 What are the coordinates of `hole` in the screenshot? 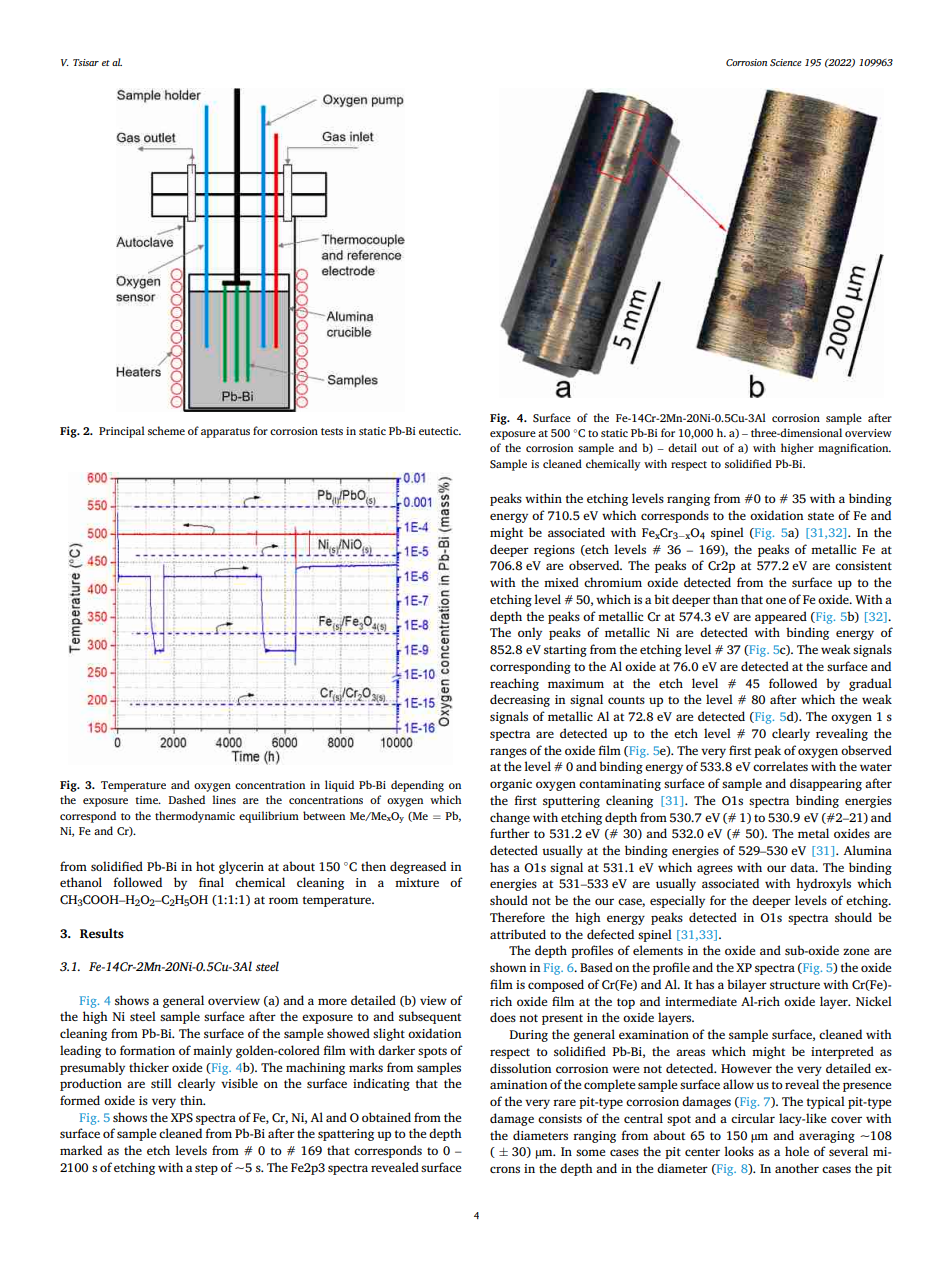 It's located at (797, 1151).
